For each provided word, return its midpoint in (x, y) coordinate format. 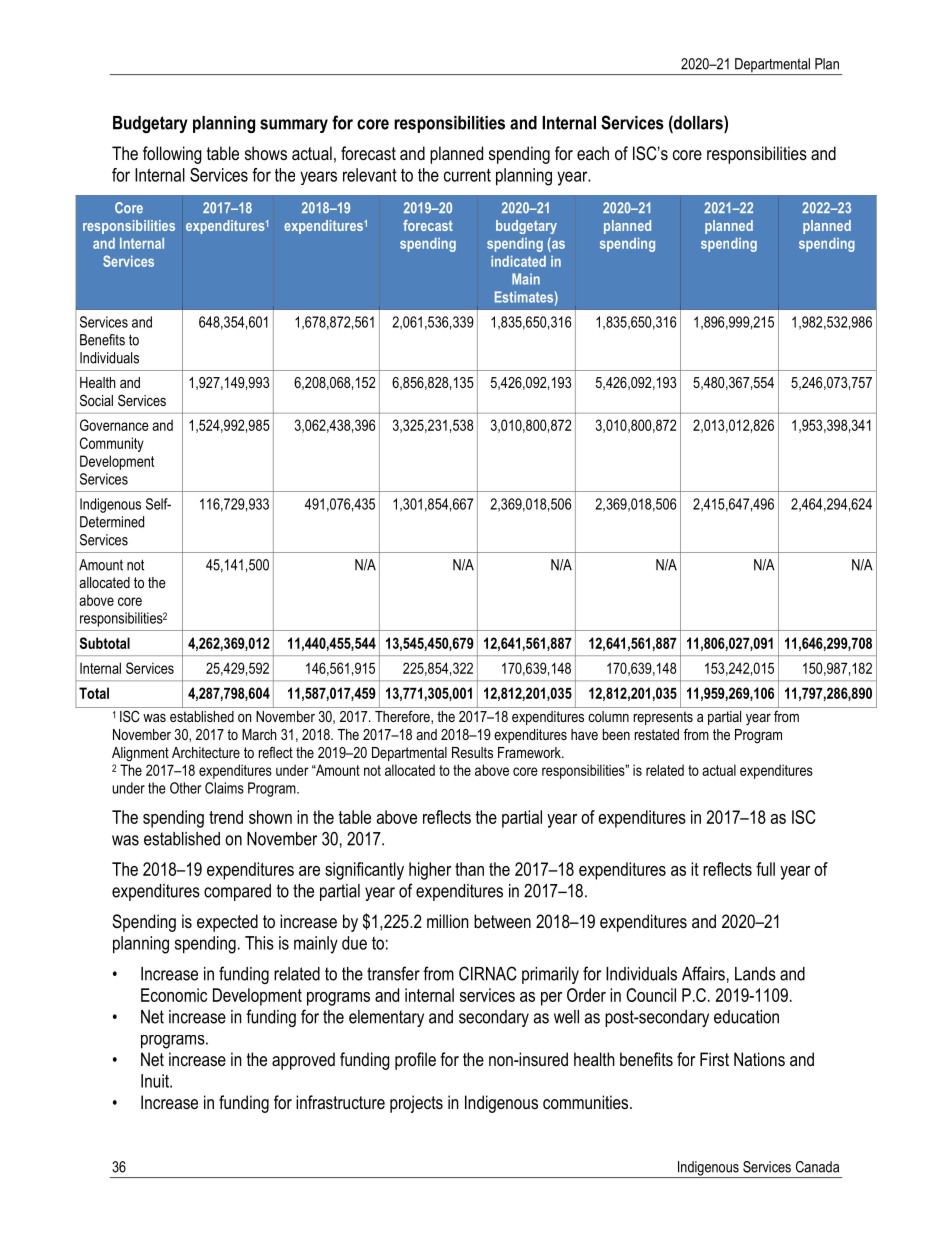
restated (657, 734)
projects (416, 1104)
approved (303, 1061)
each (593, 153)
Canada (817, 1167)
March (259, 734)
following (172, 155)
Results (472, 752)
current (467, 175)
